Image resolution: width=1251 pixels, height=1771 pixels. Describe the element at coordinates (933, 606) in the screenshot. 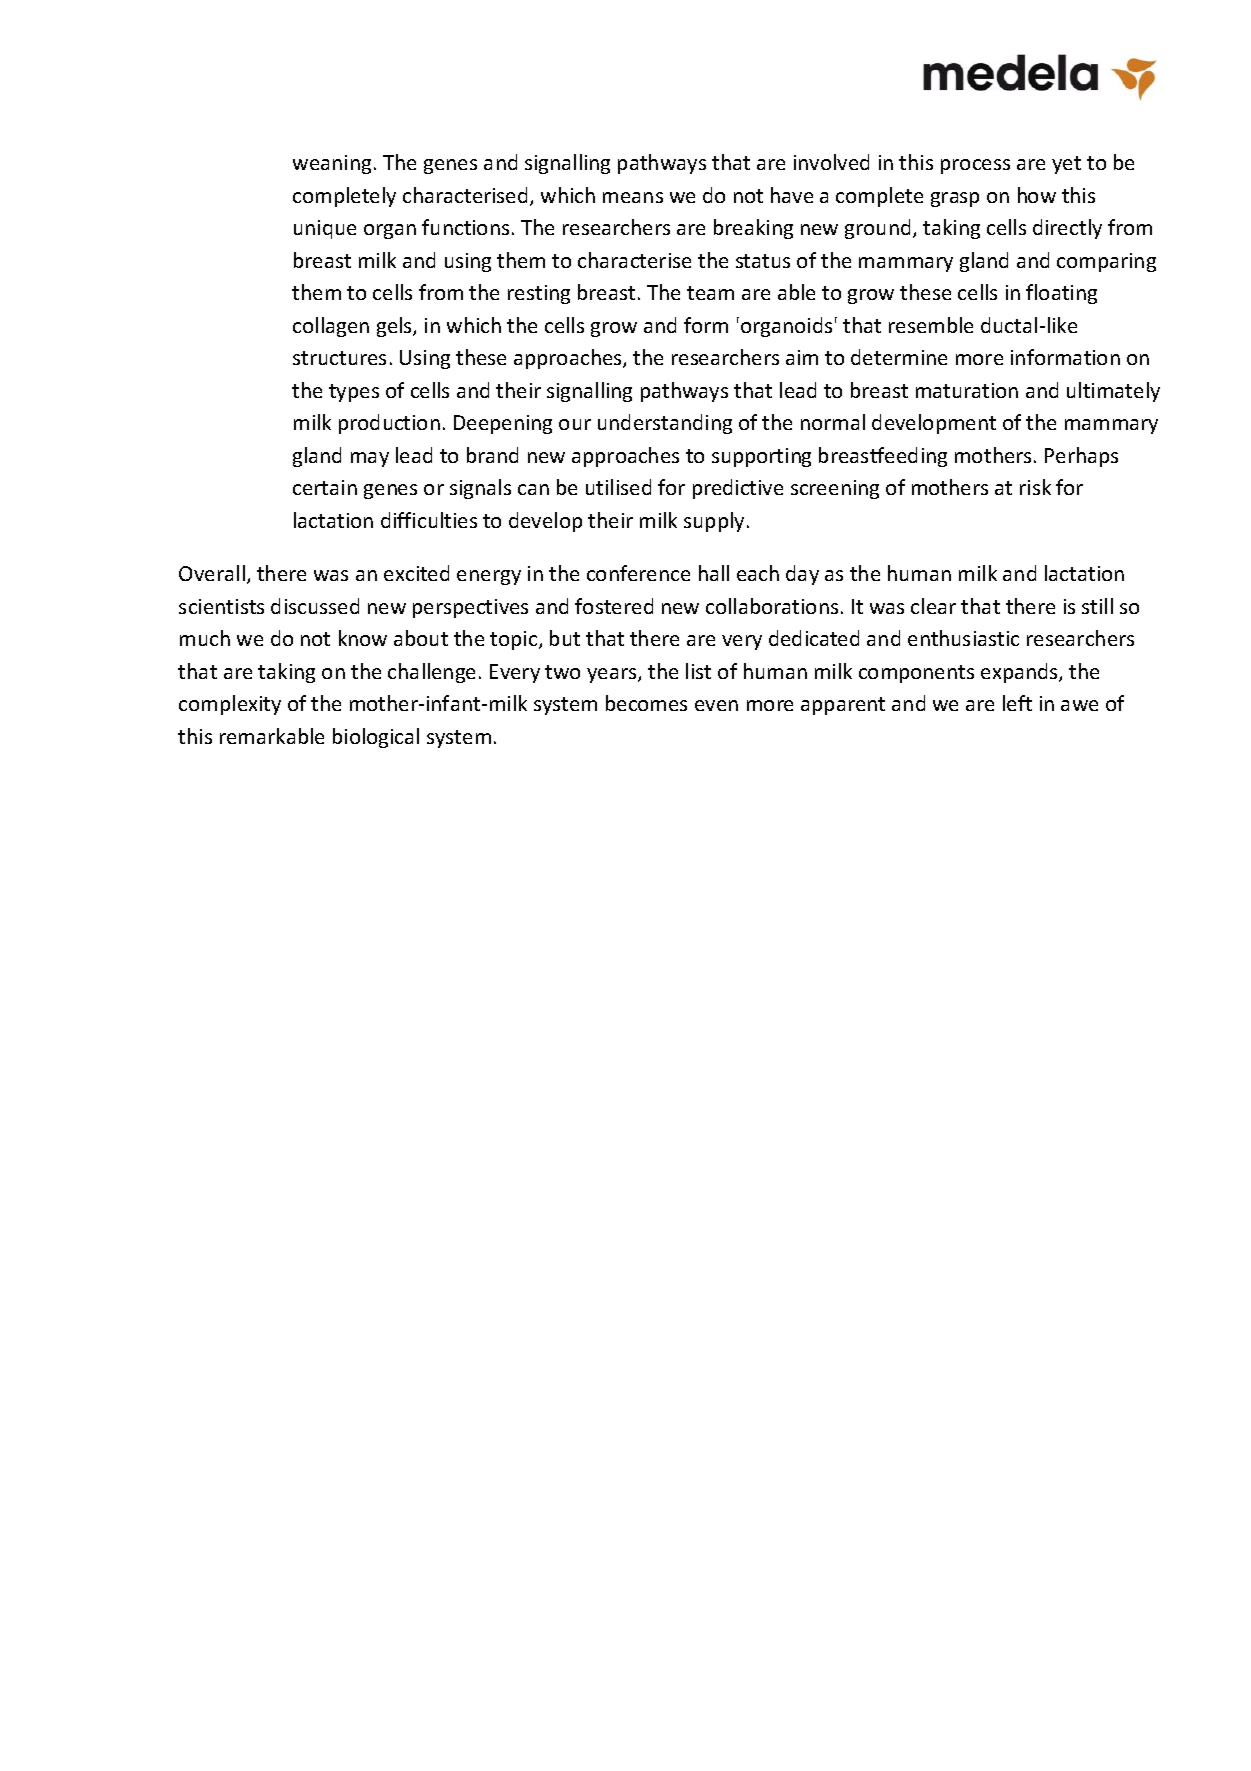

I see `clear` at that location.
